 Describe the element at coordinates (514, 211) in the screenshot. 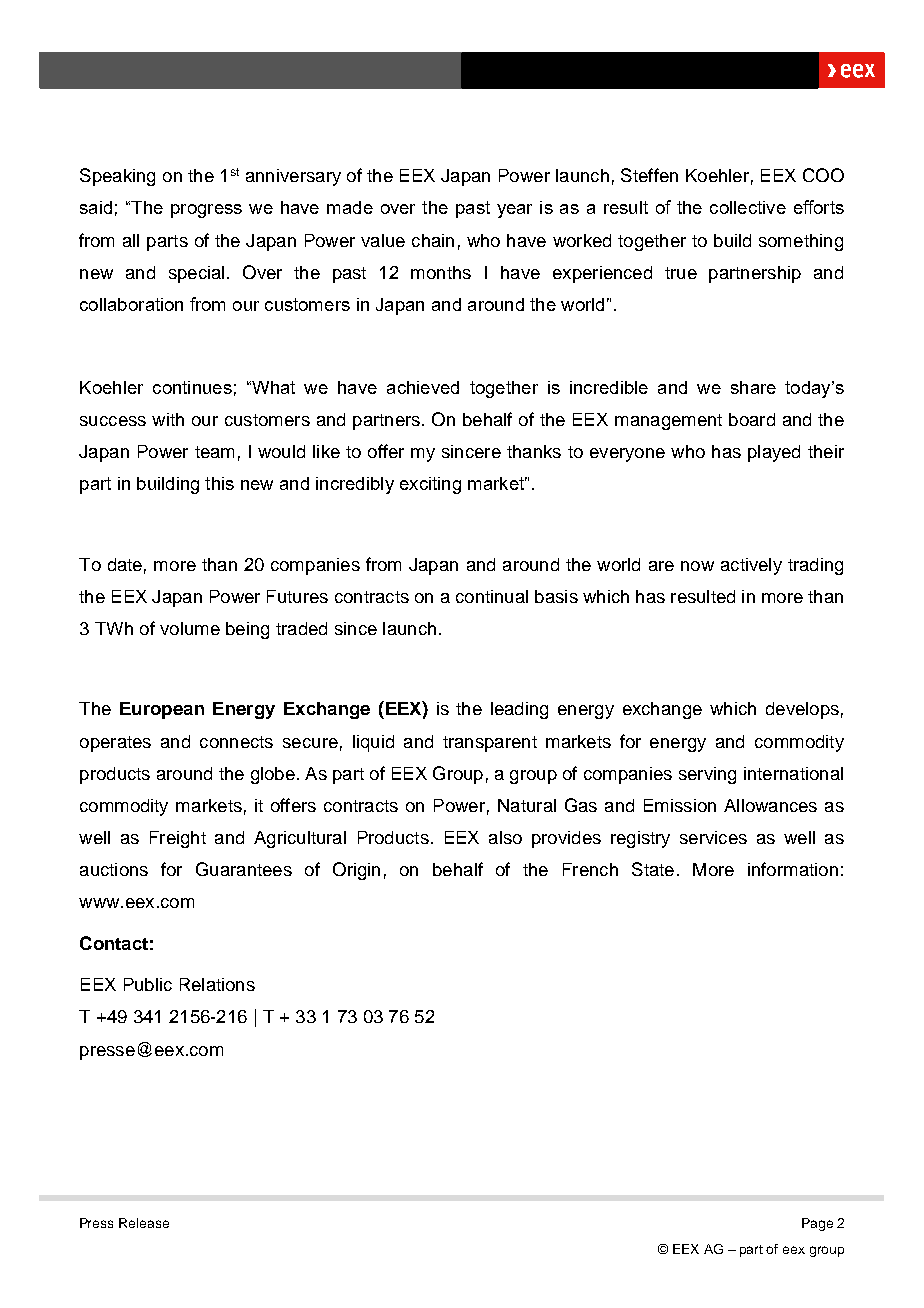

I see `year` at that location.
